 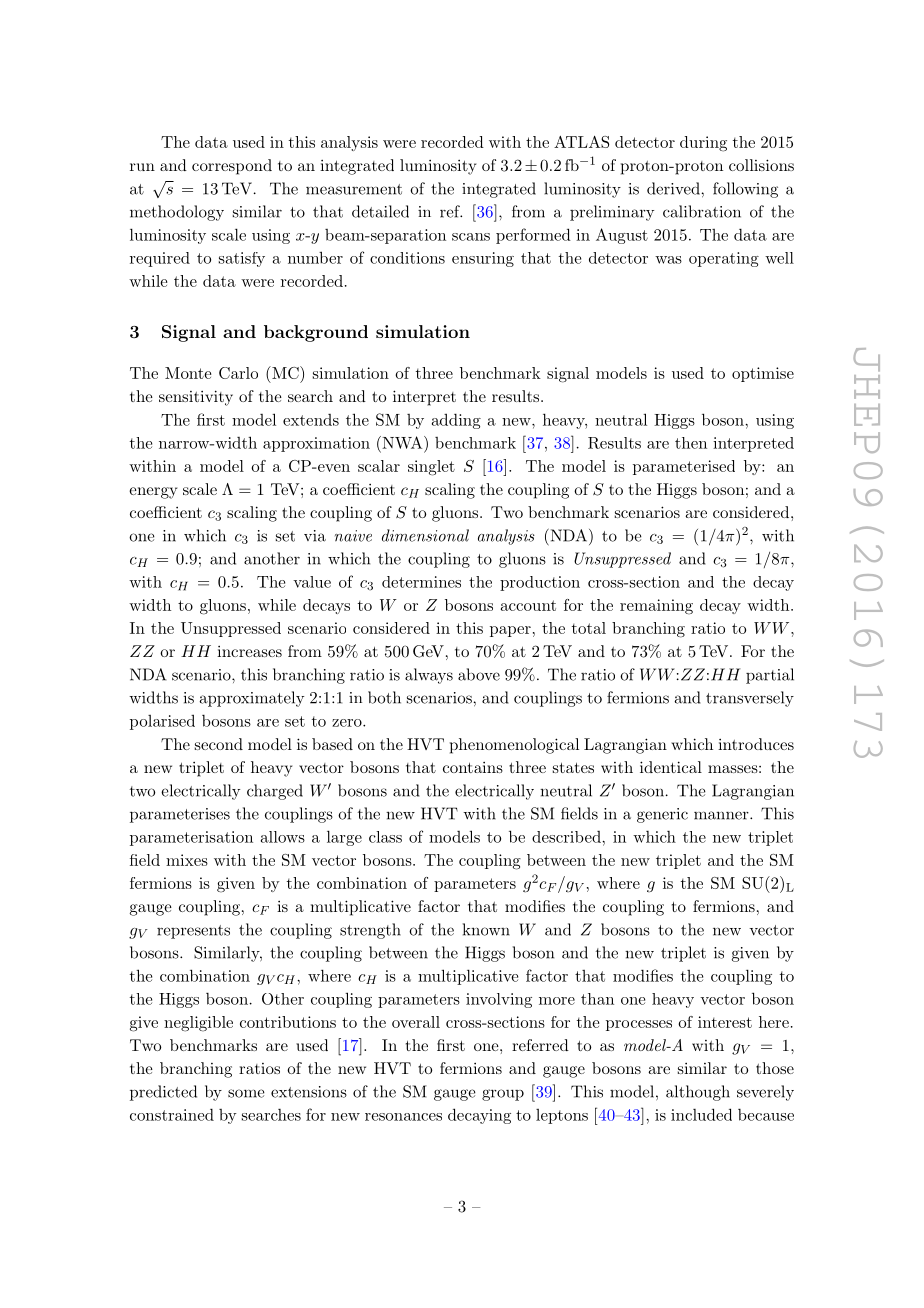 What do you see at coordinates (503, 1095) in the screenshot?
I see `group` at bounding box center [503, 1095].
